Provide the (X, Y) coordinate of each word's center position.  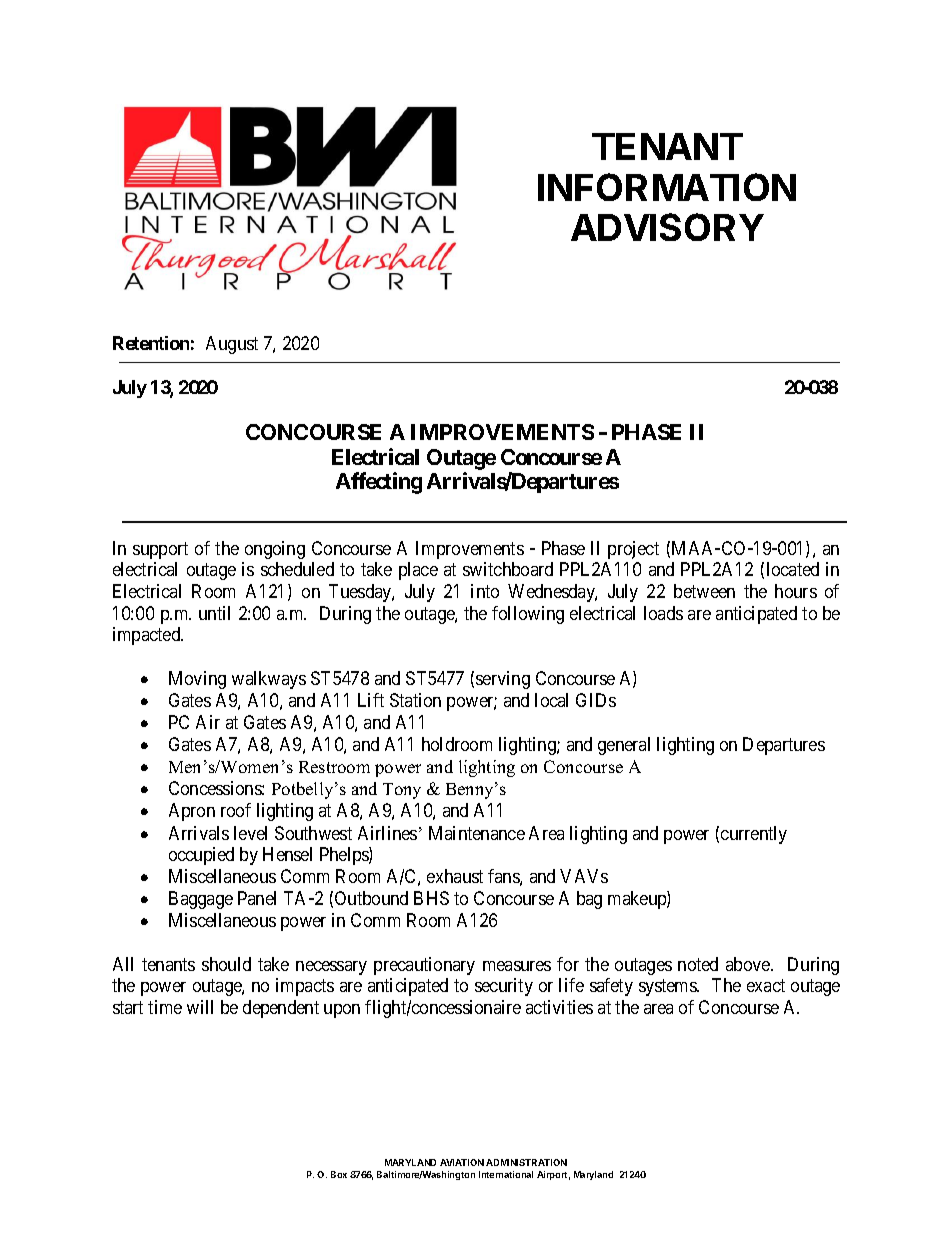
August (232, 345)
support (160, 550)
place (418, 571)
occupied (201, 856)
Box (339, 1174)
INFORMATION (667, 187)
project (633, 550)
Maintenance (477, 833)
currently (754, 835)
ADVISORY (667, 227)
